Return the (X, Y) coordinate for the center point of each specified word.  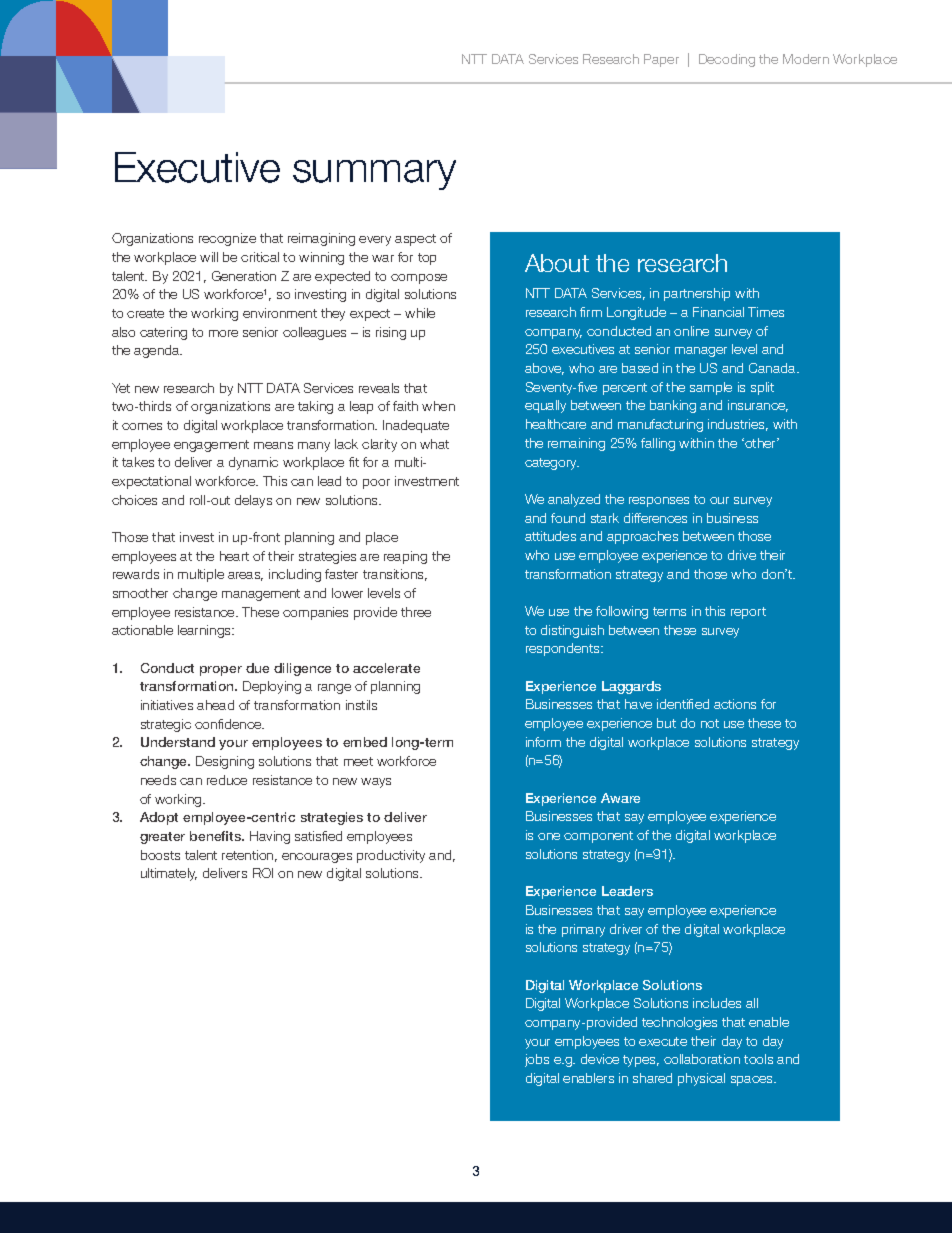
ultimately (169, 874)
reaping (405, 557)
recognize (227, 239)
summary (374, 175)
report (748, 613)
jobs (537, 1060)
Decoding (727, 60)
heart (234, 556)
